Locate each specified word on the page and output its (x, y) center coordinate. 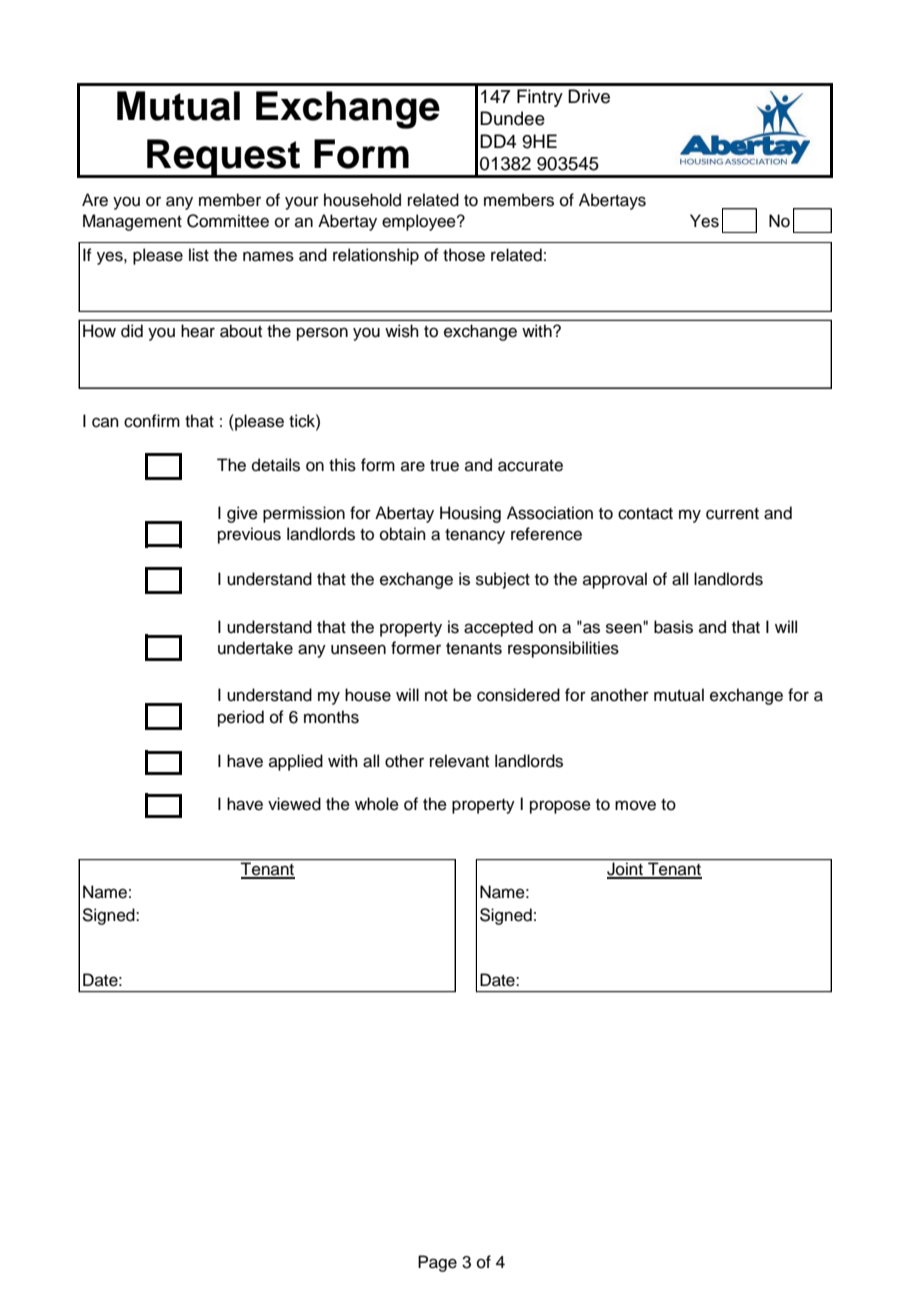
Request (223, 158)
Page (437, 1263)
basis (673, 627)
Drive (589, 96)
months (331, 717)
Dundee (512, 118)
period (241, 718)
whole (377, 804)
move (635, 805)
